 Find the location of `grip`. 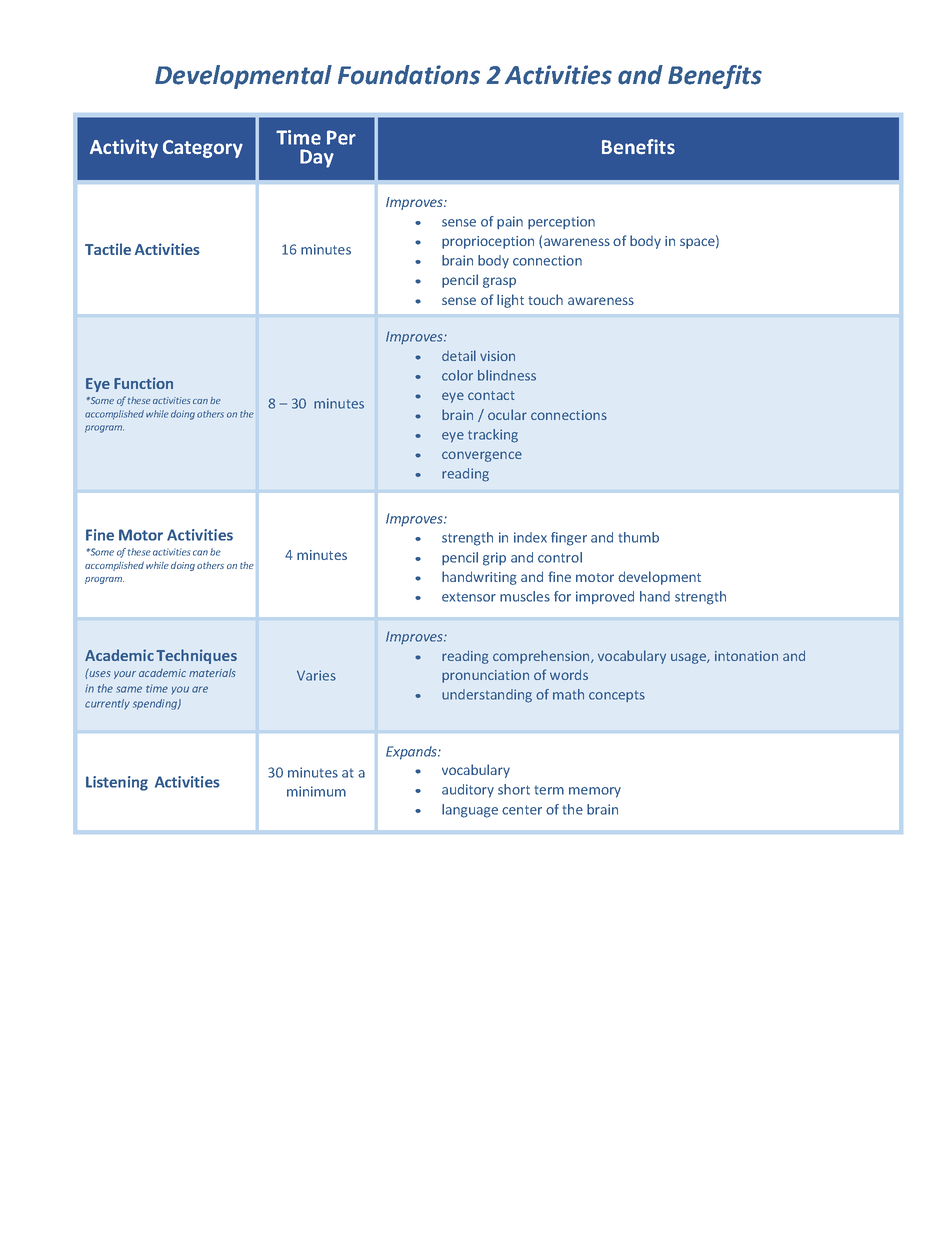

grip is located at coordinates (494, 559).
